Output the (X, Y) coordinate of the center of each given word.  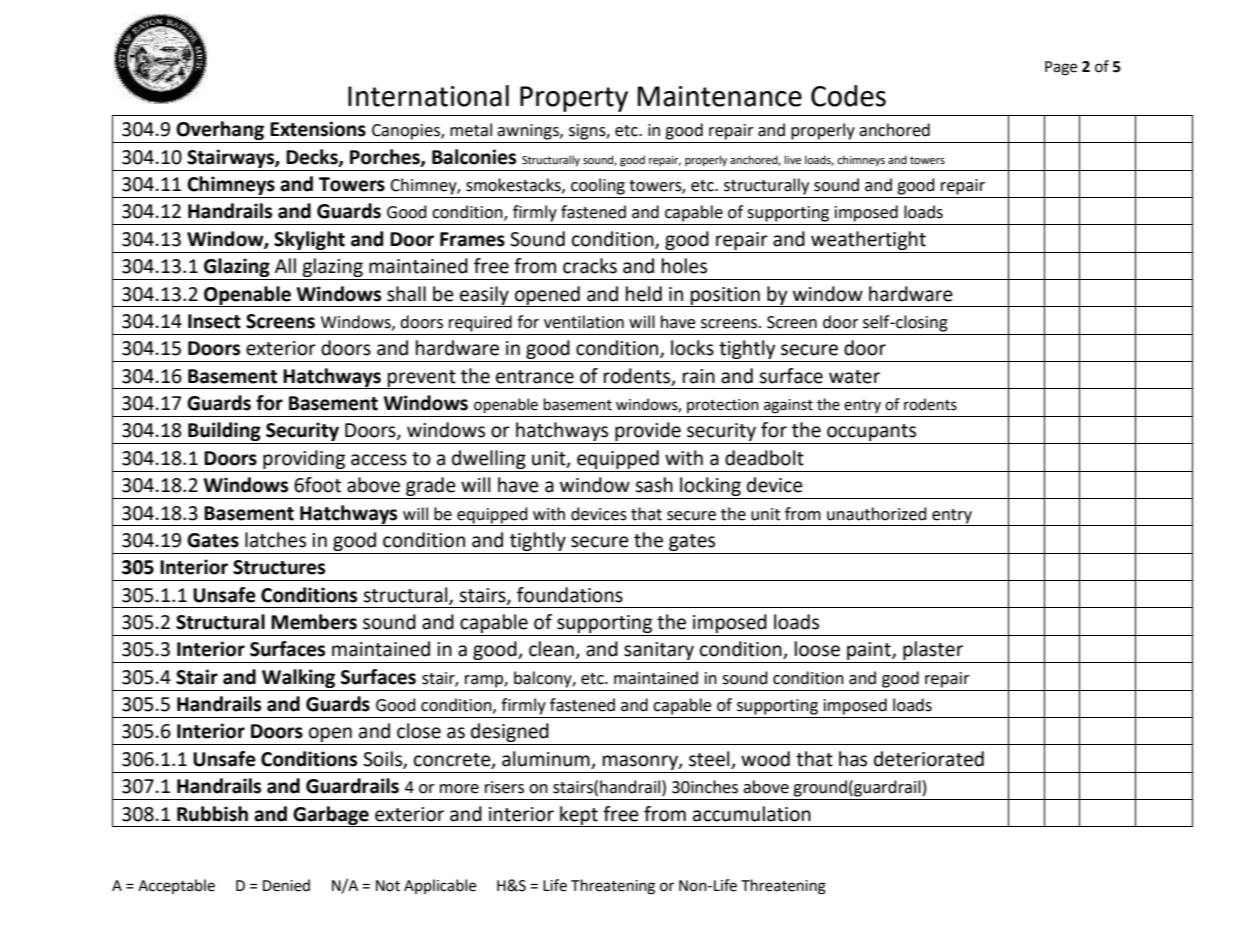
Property (574, 99)
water (854, 377)
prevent (422, 379)
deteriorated (929, 759)
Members (314, 622)
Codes (848, 96)
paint (869, 652)
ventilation (584, 322)
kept (579, 816)
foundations (570, 595)
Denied (286, 885)
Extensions (318, 129)
